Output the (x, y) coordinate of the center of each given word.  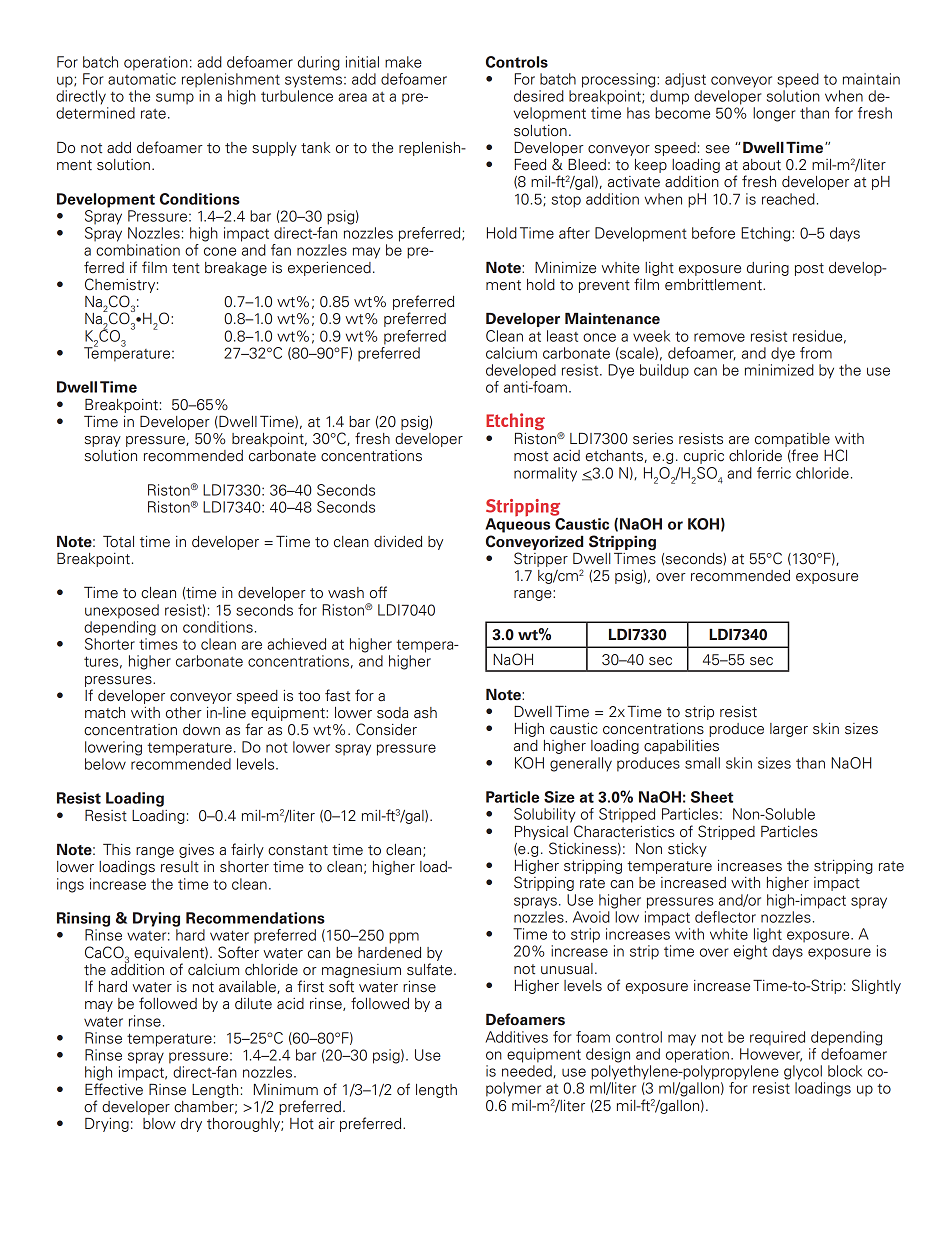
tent (186, 268)
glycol (803, 1072)
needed (528, 1071)
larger (789, 730)
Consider (386, 729)
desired (539, 96)
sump (175, 99)
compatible (792, 440)
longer (774, 114)
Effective (114, 1089)
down (201, 730)
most (531, 456)
